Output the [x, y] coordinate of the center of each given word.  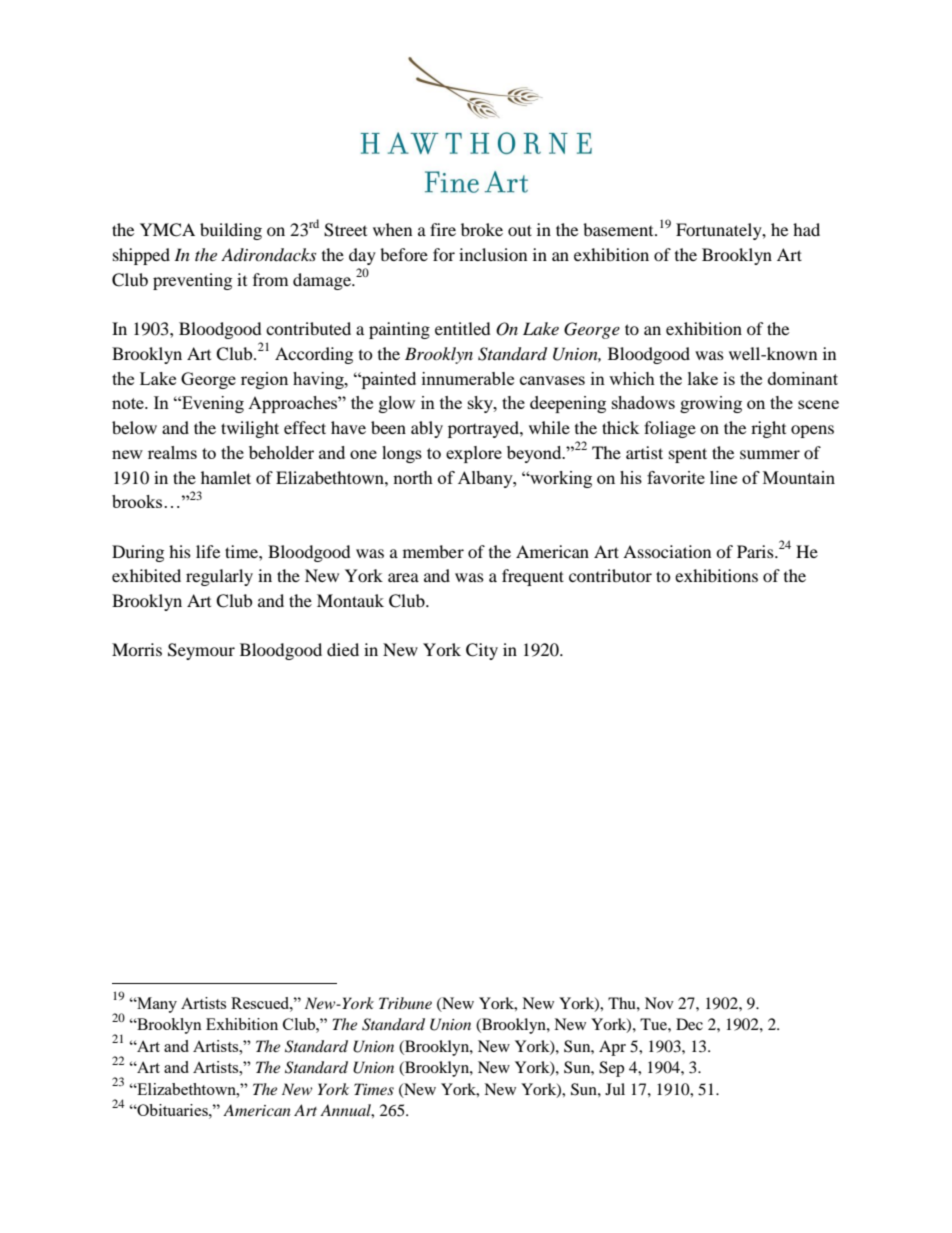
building [231, 231]
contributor [610, 575]
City [482, 651]
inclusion [493, 254]
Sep [611, 1069]
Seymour [201, 651]
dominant [803, 378]
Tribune [405, 1003]
